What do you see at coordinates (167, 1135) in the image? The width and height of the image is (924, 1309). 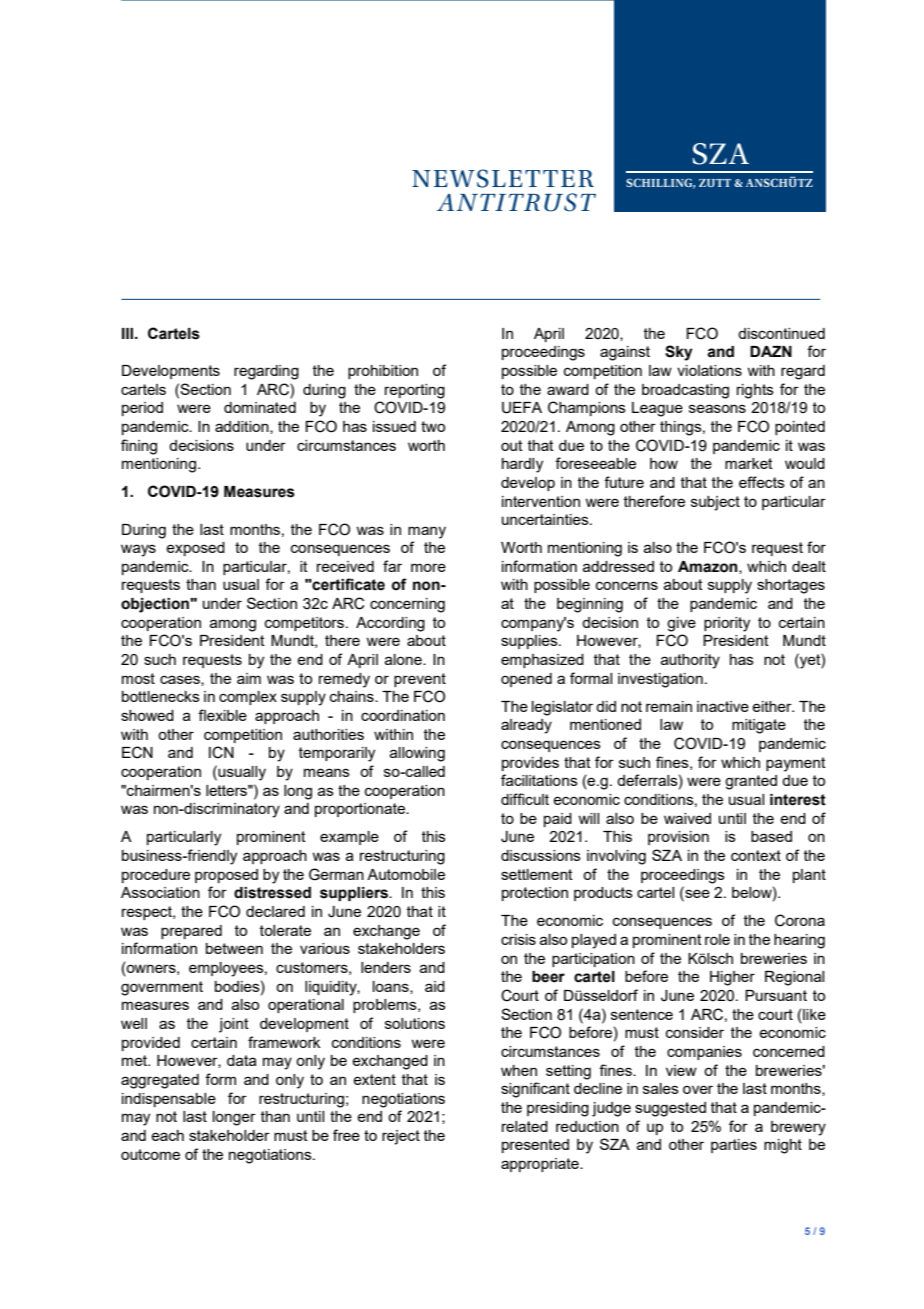 I see `each` at bounding box center [167, 1135].
